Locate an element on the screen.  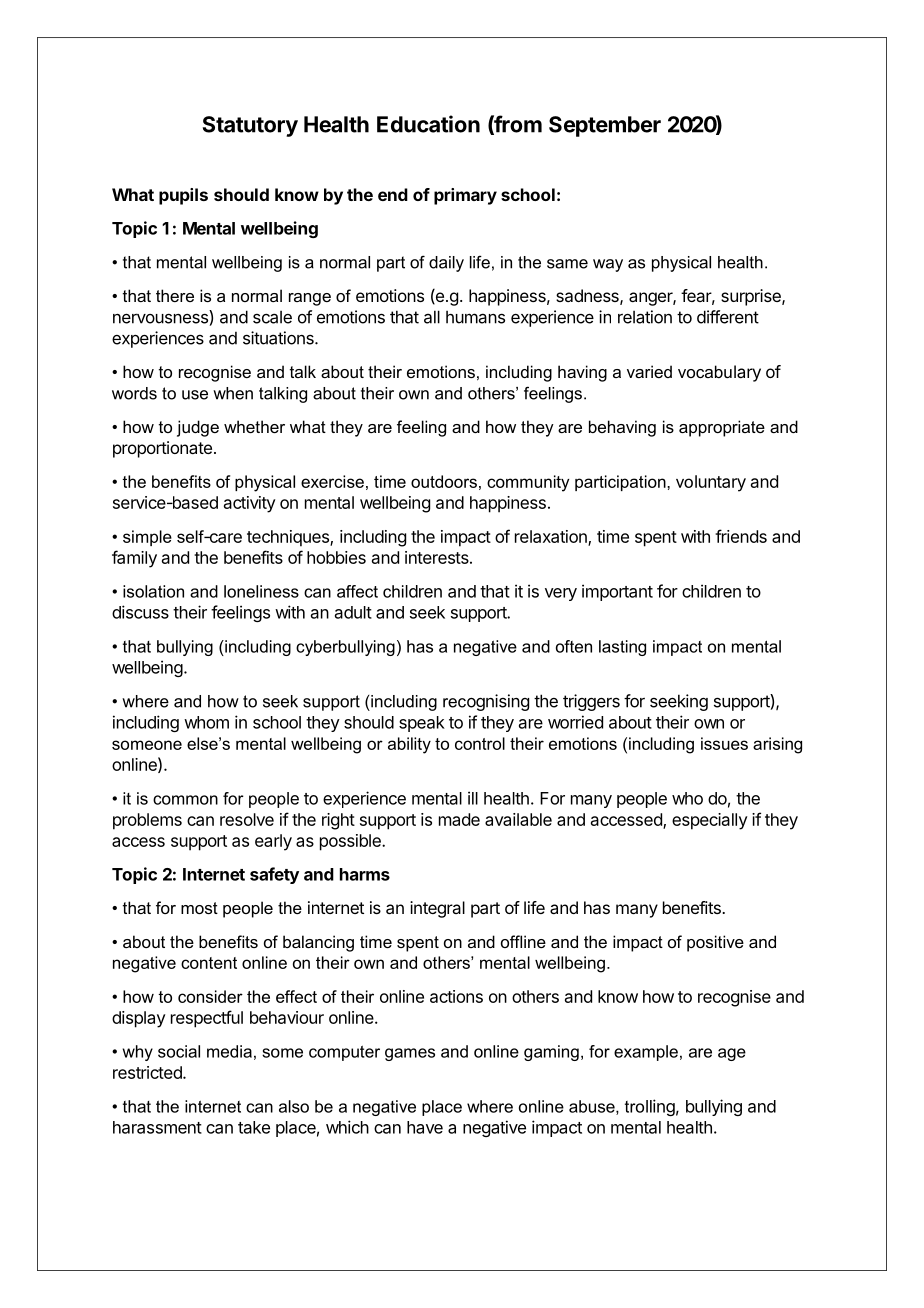
take is located at coordinates (254, 1127).
